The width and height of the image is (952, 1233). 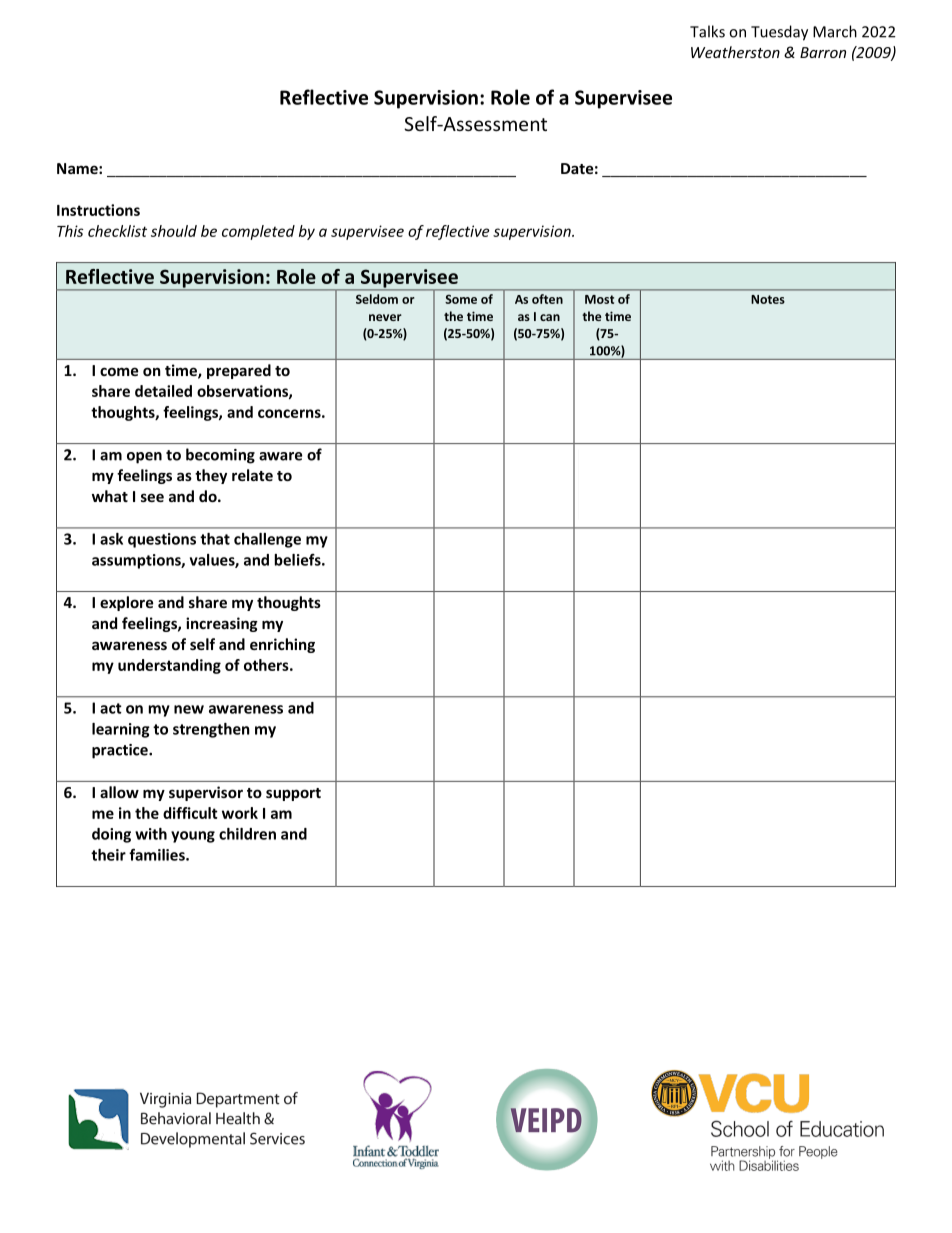 What do you see at coordinates (98, 210) in the image?
I see `Instructions` at bounding box center [98, 210].
